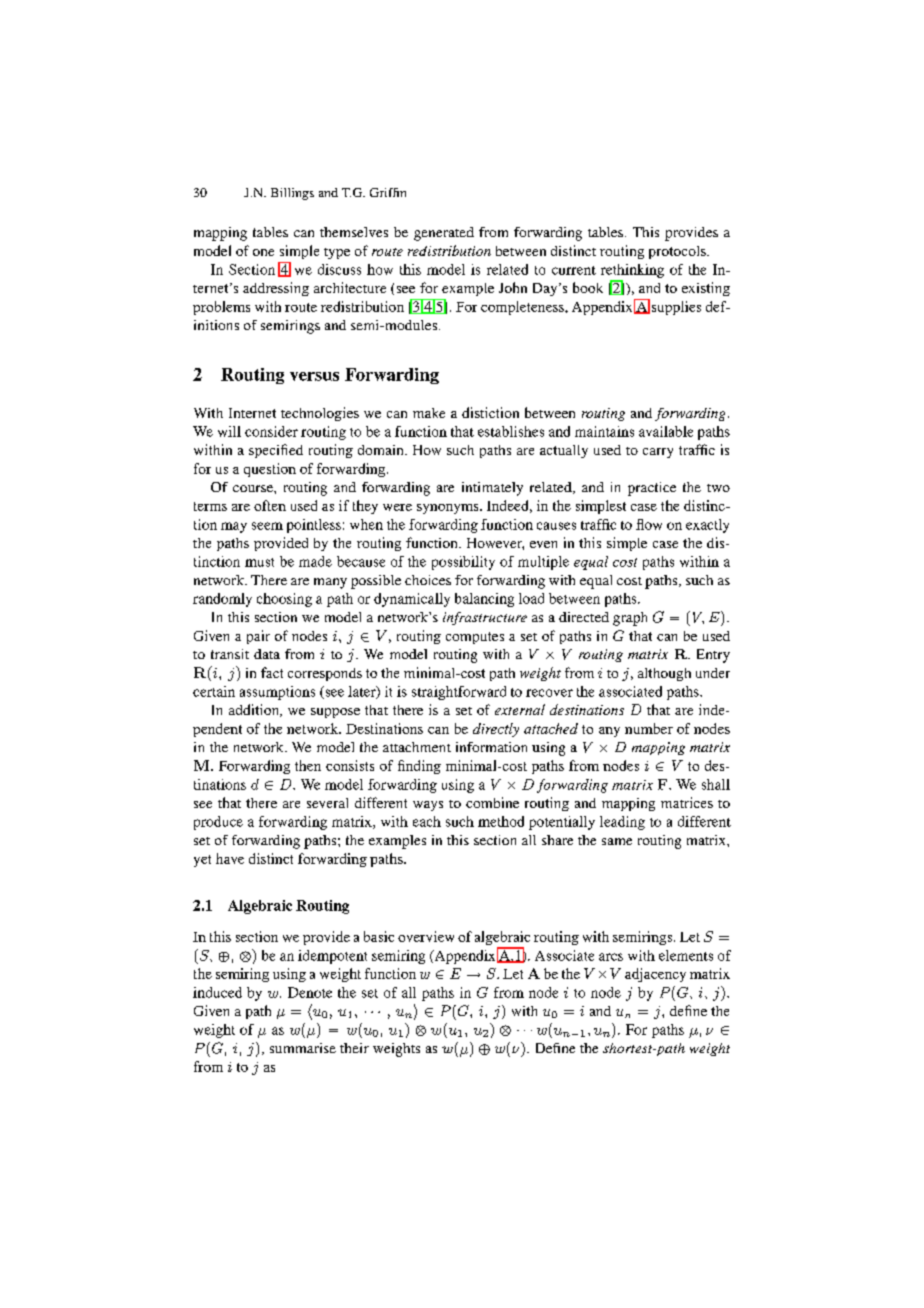 The image size is (924, 1308). I want to click on finding, so click(419, 767).
